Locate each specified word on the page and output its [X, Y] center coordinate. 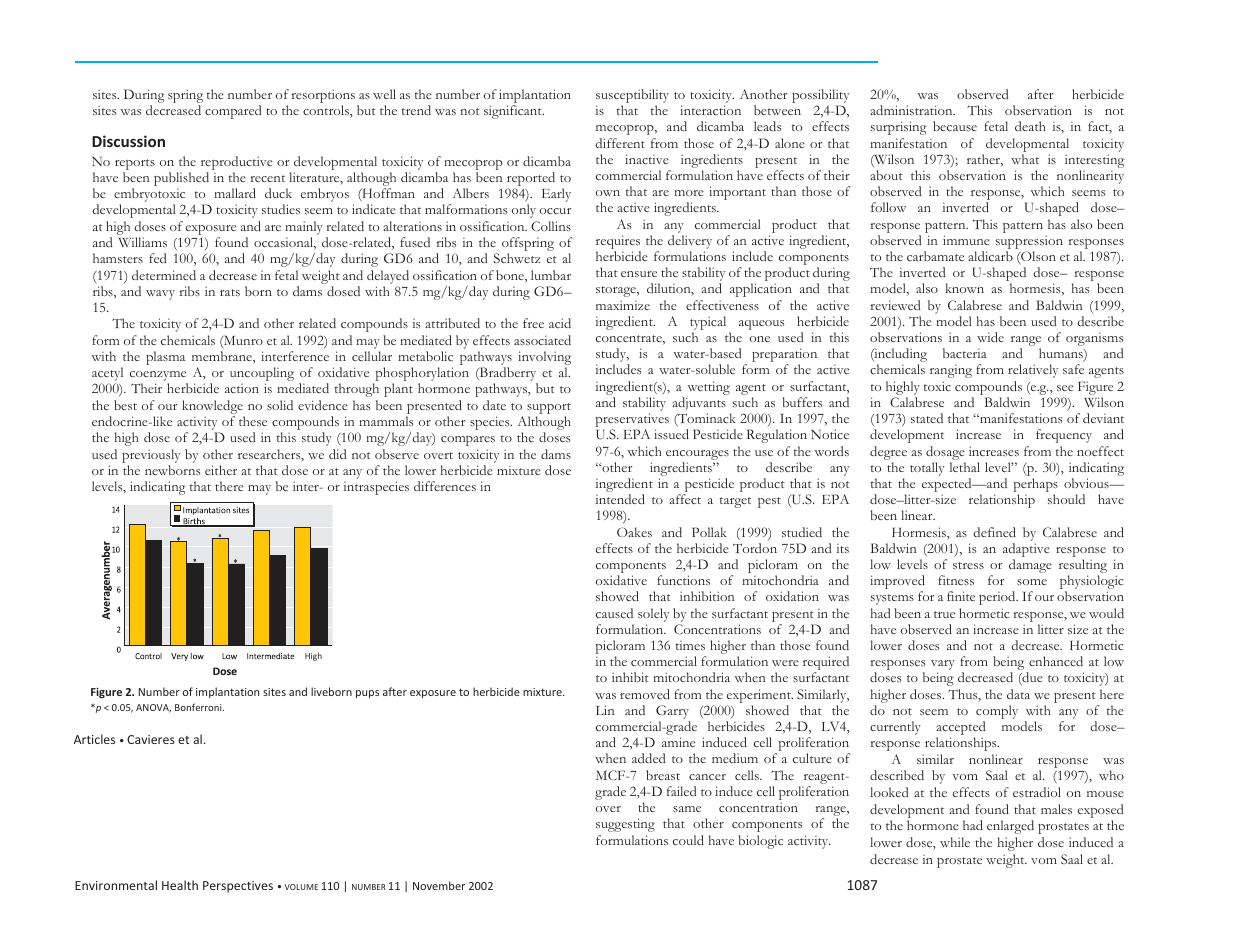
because [955, 126]
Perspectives [238, 887]
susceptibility [632, 97]
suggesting [625, 825]
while [955, 842]
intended [620, 499]
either [221, 470]
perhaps [1036, 486]
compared [233, 112]
